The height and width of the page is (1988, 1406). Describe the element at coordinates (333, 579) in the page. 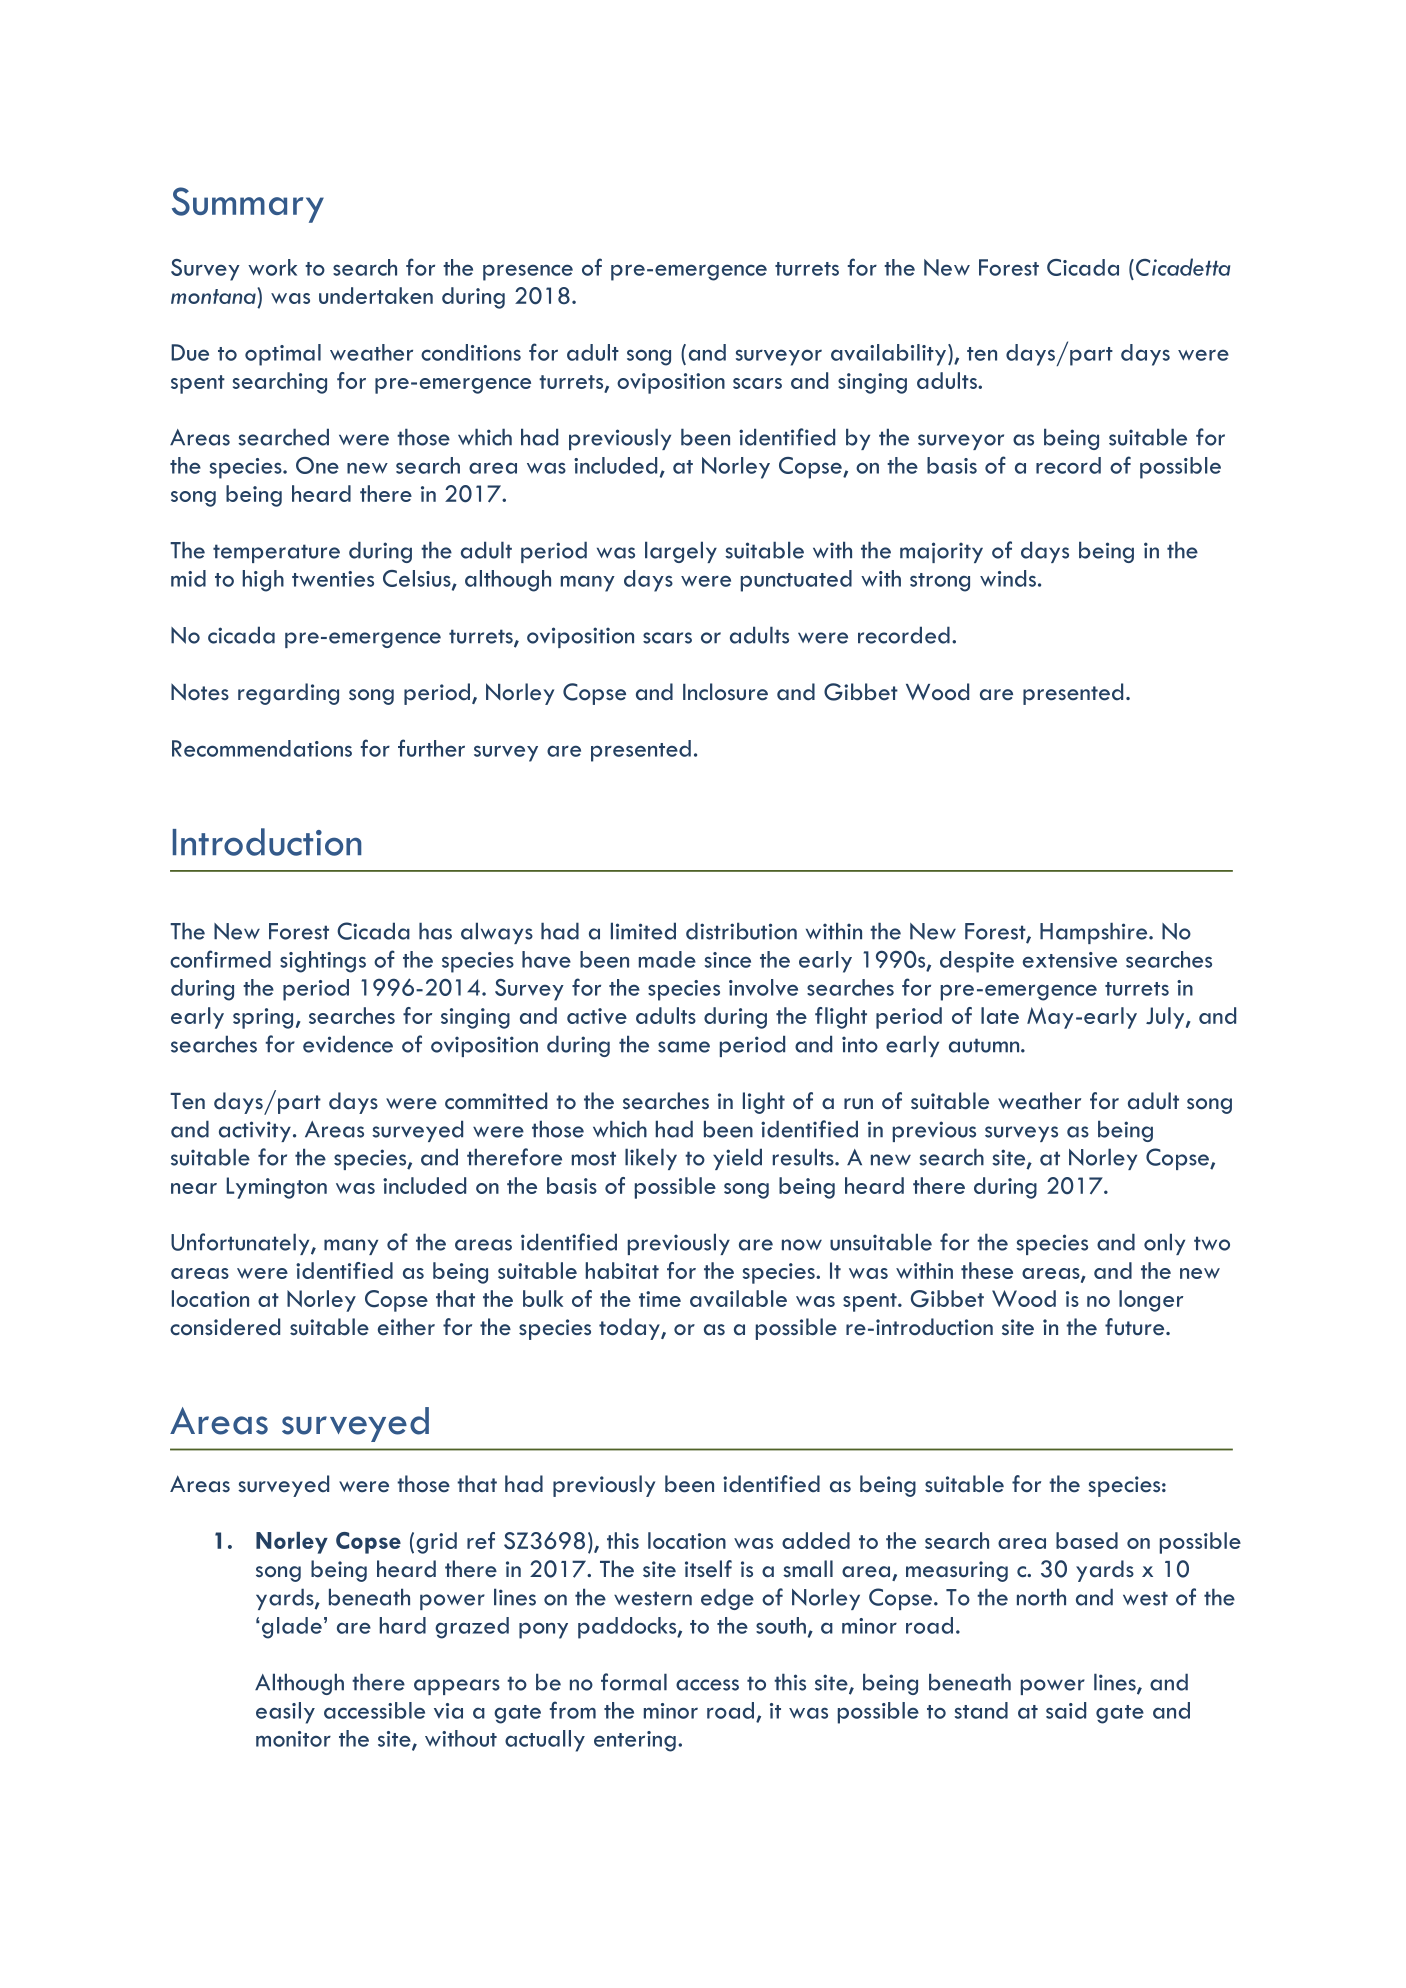

I see `twenties` at that location.
